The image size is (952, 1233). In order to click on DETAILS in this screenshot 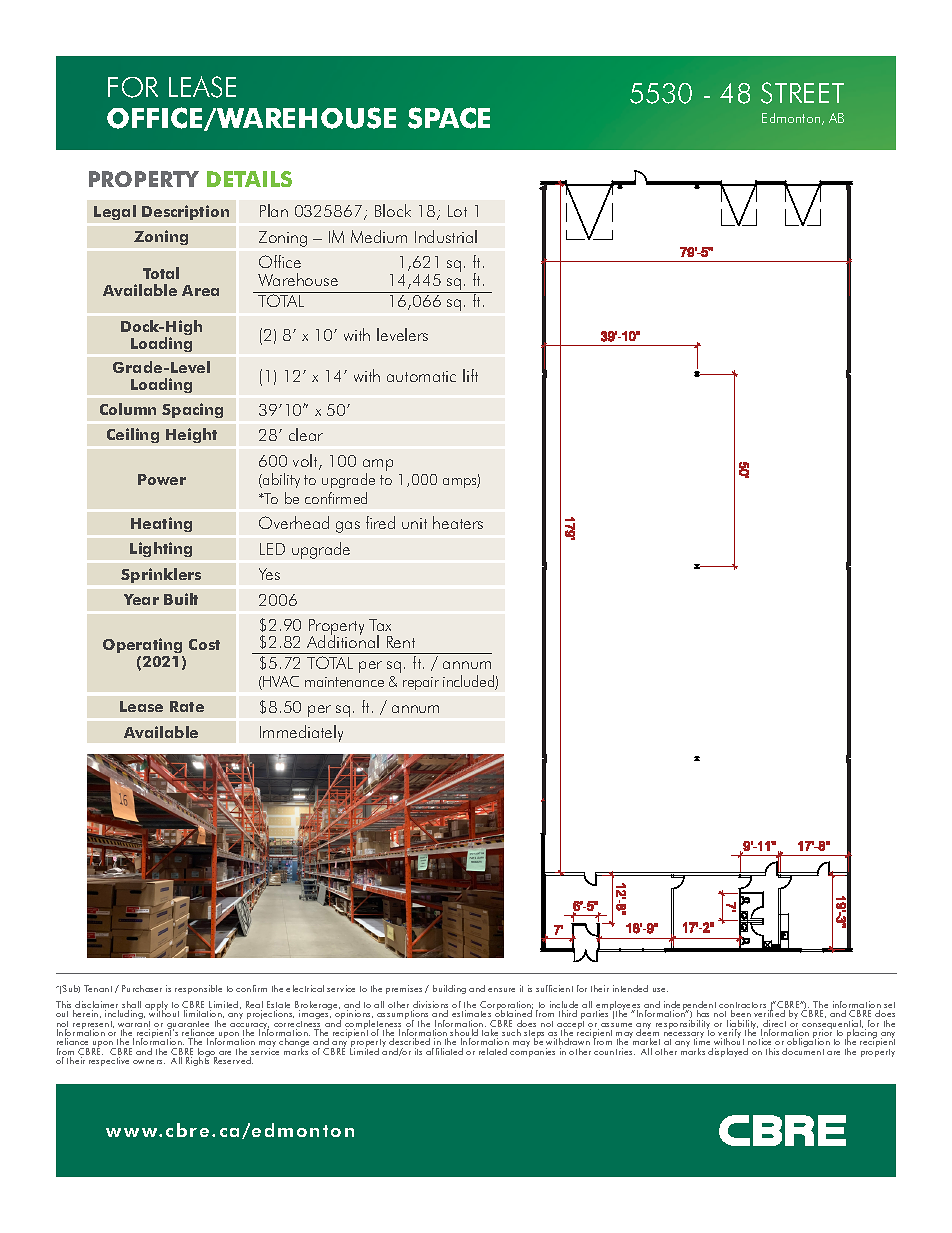, I will do `click(249, 179)`.
